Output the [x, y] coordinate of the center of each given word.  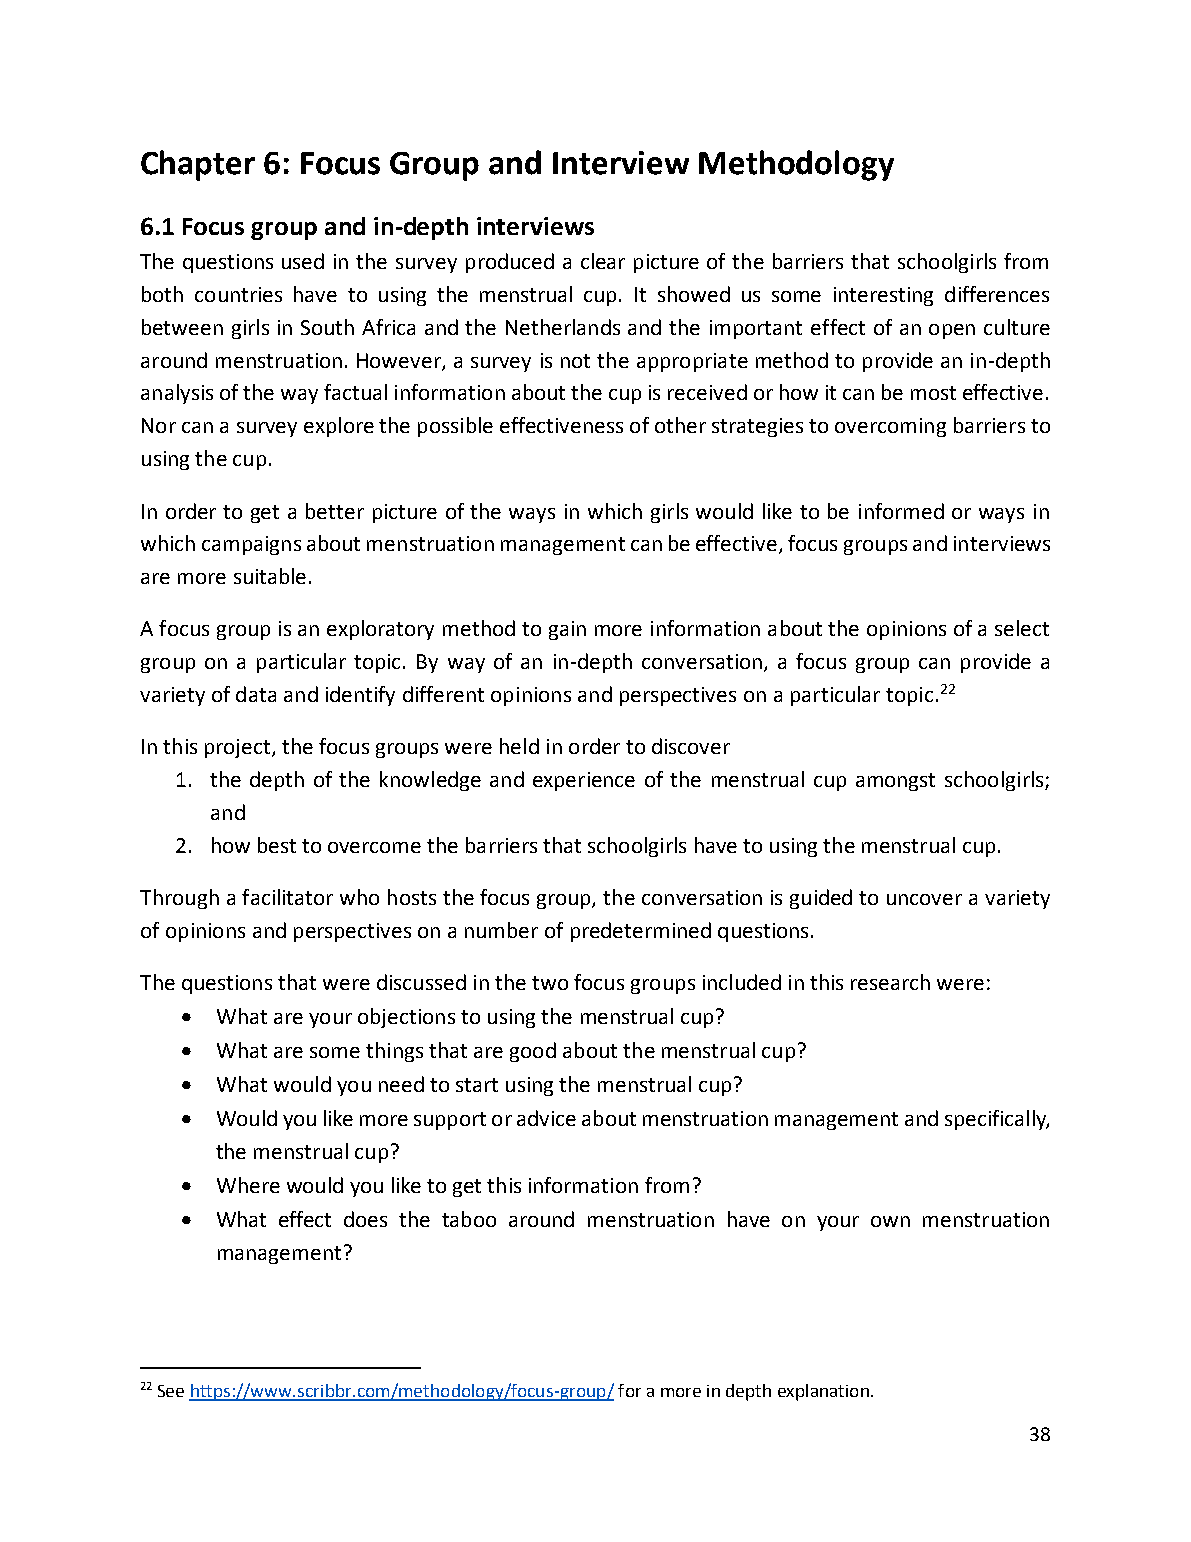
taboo [469, 1219]
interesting [883, 296]
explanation [823, 1392]
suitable [270, 576]
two [550, 983]
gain [567, 630]
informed [901, 511]
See [171, 1391]
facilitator [287, 897]
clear [603, 261]
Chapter [198, 165]
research [890, 982]
